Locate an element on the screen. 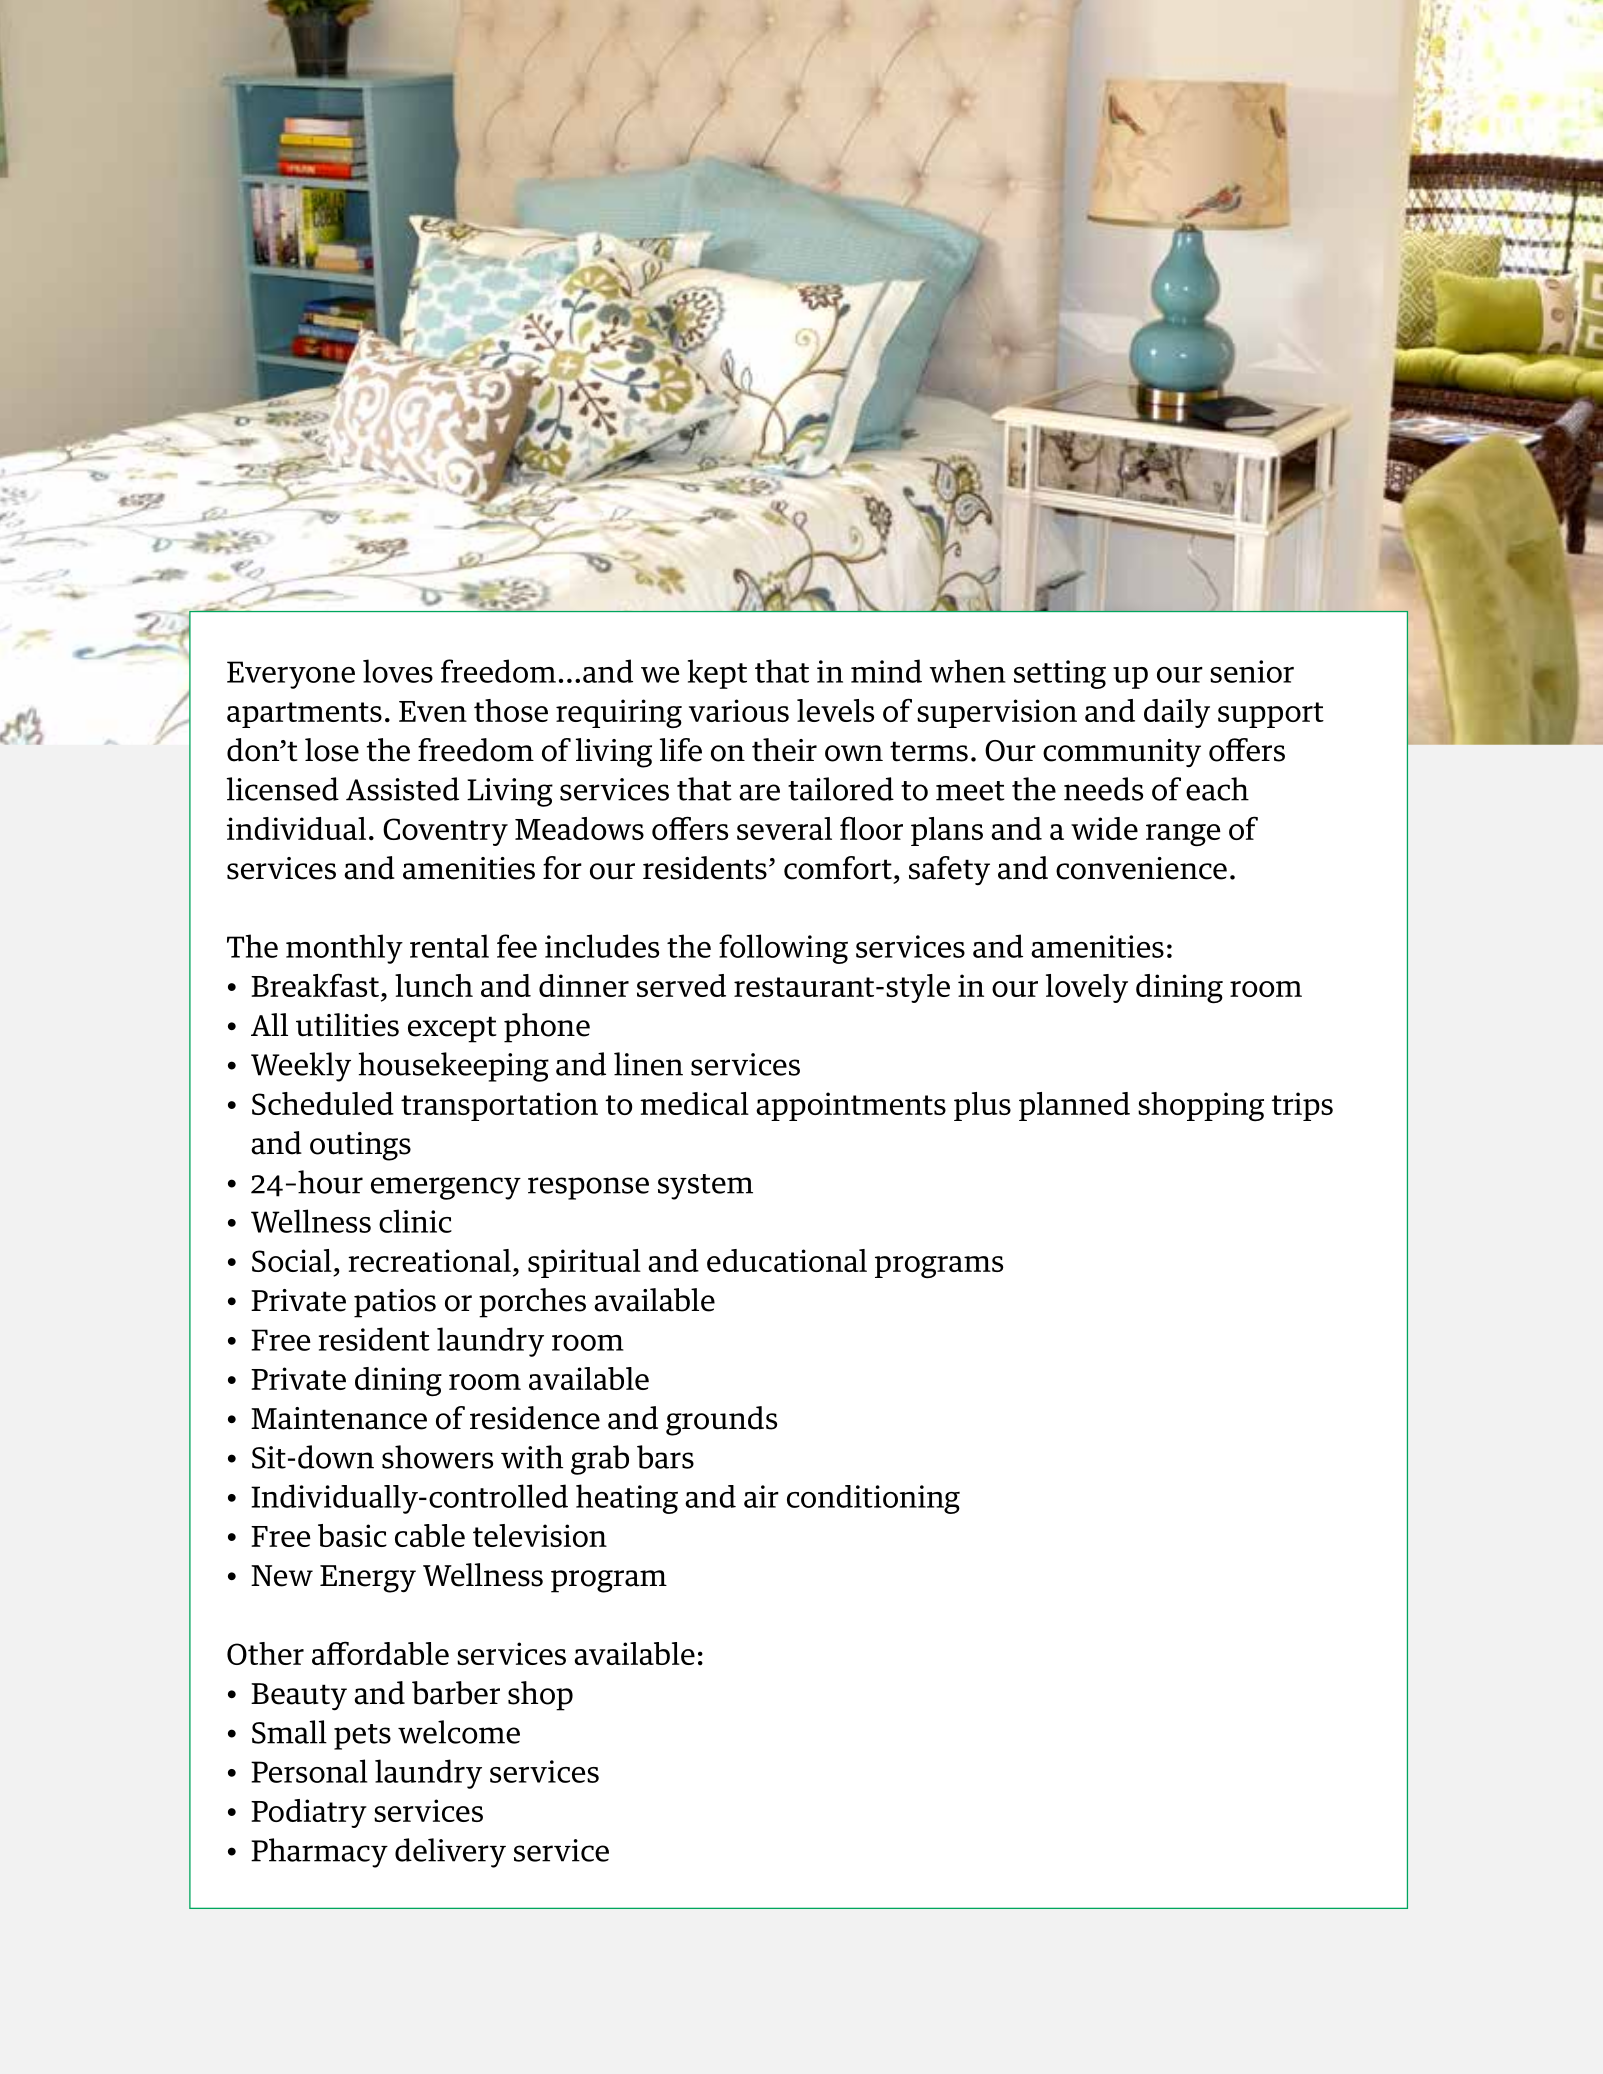 Image resolution: width=1603 pixels, height=2074 pixels. Podiatry is located at coordinates (309, 1813).
